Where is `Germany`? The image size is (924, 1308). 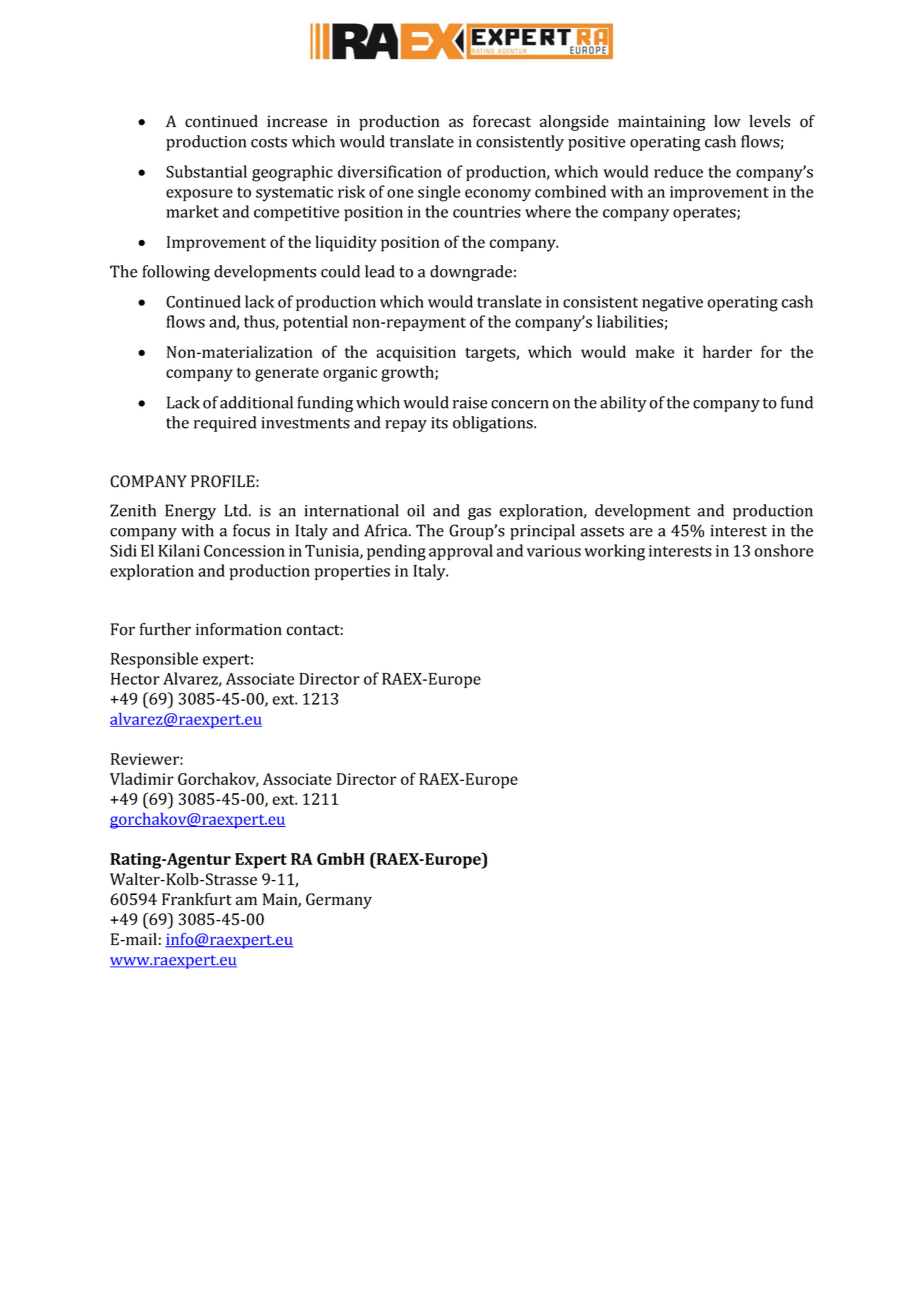
Germany is located at coordinates (339, 901).
